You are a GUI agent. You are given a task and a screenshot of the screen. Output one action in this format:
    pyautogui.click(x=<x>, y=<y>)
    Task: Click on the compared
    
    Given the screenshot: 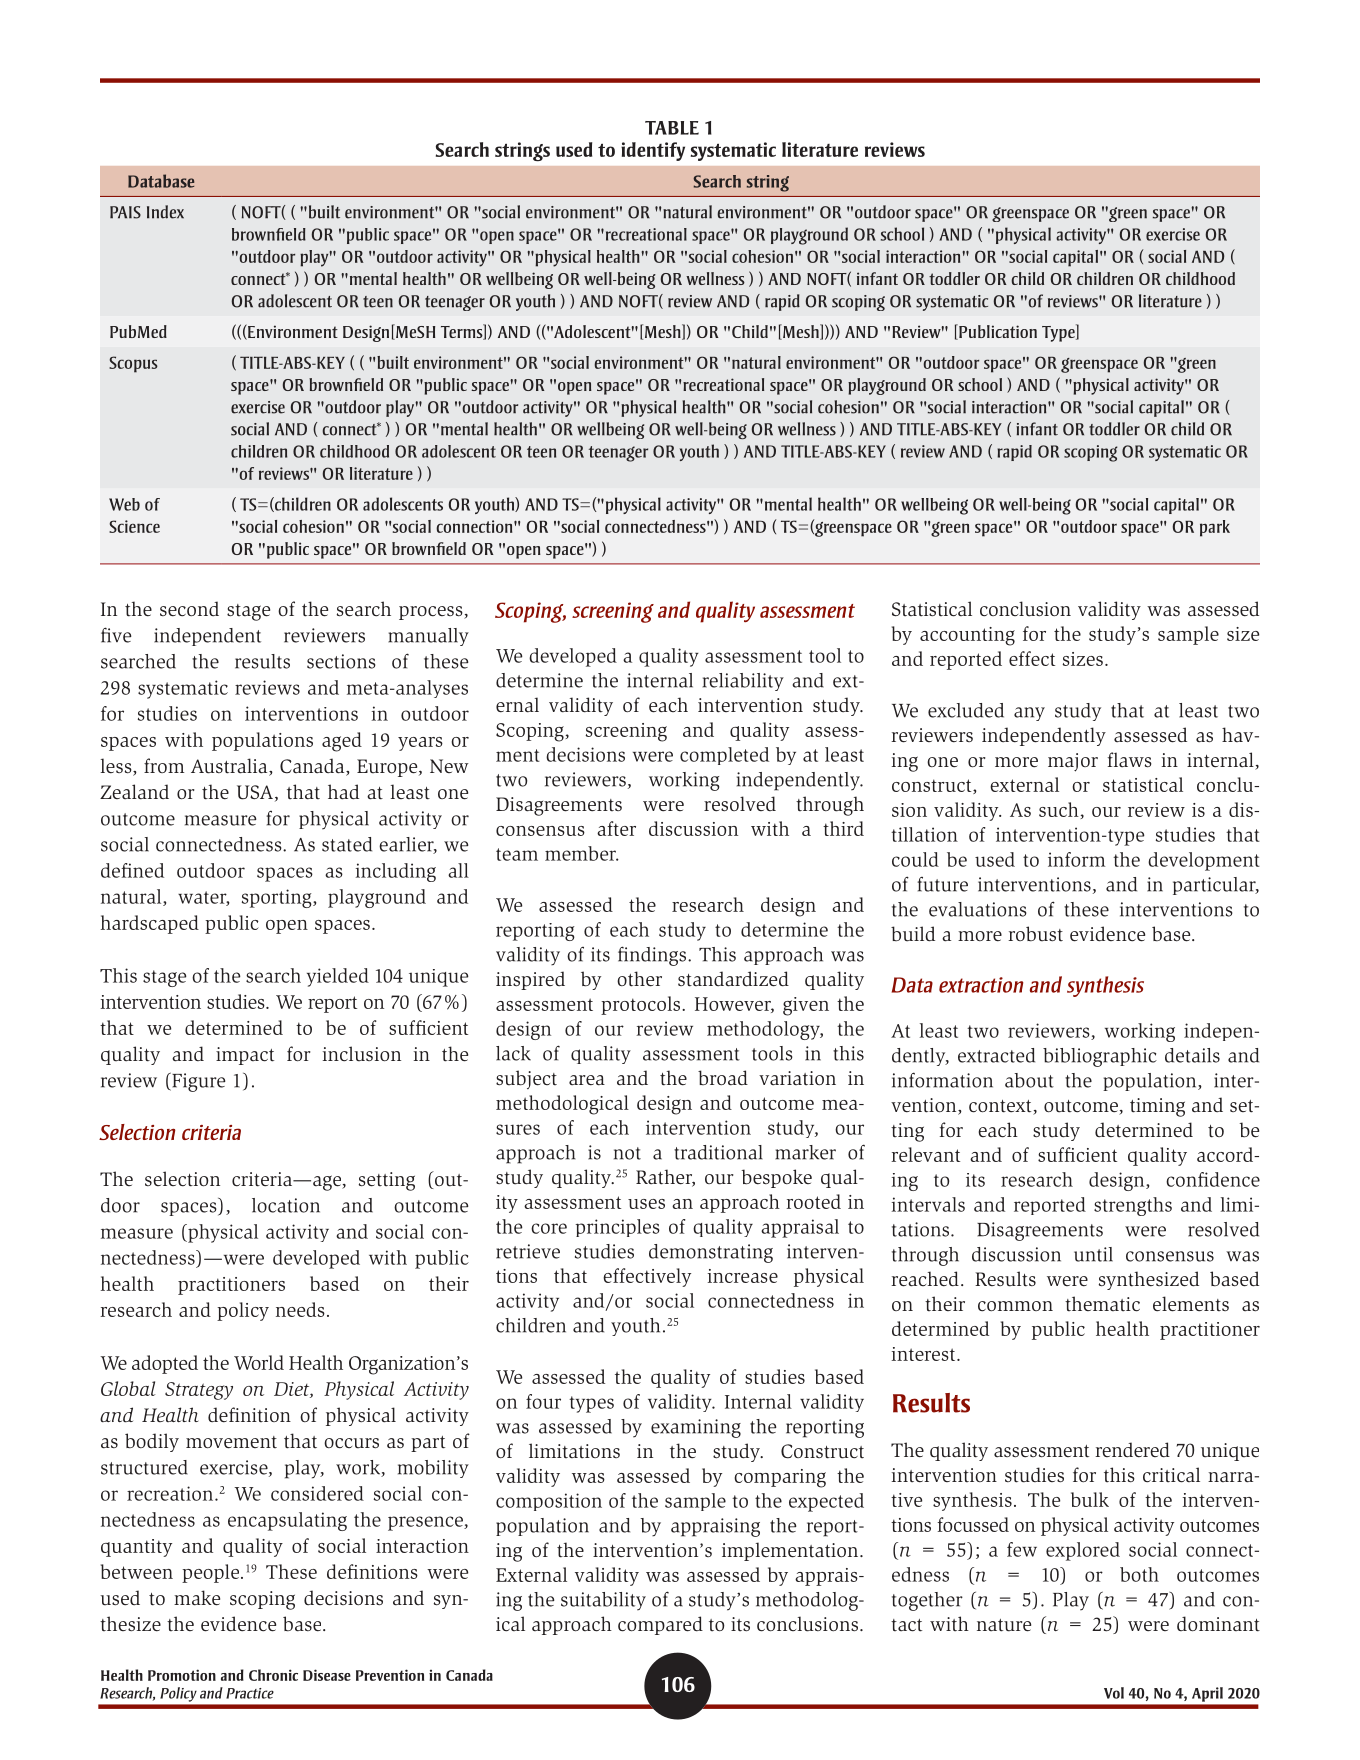 What is the action you would take?
    pyautogui.click(x=660, y=1625)
